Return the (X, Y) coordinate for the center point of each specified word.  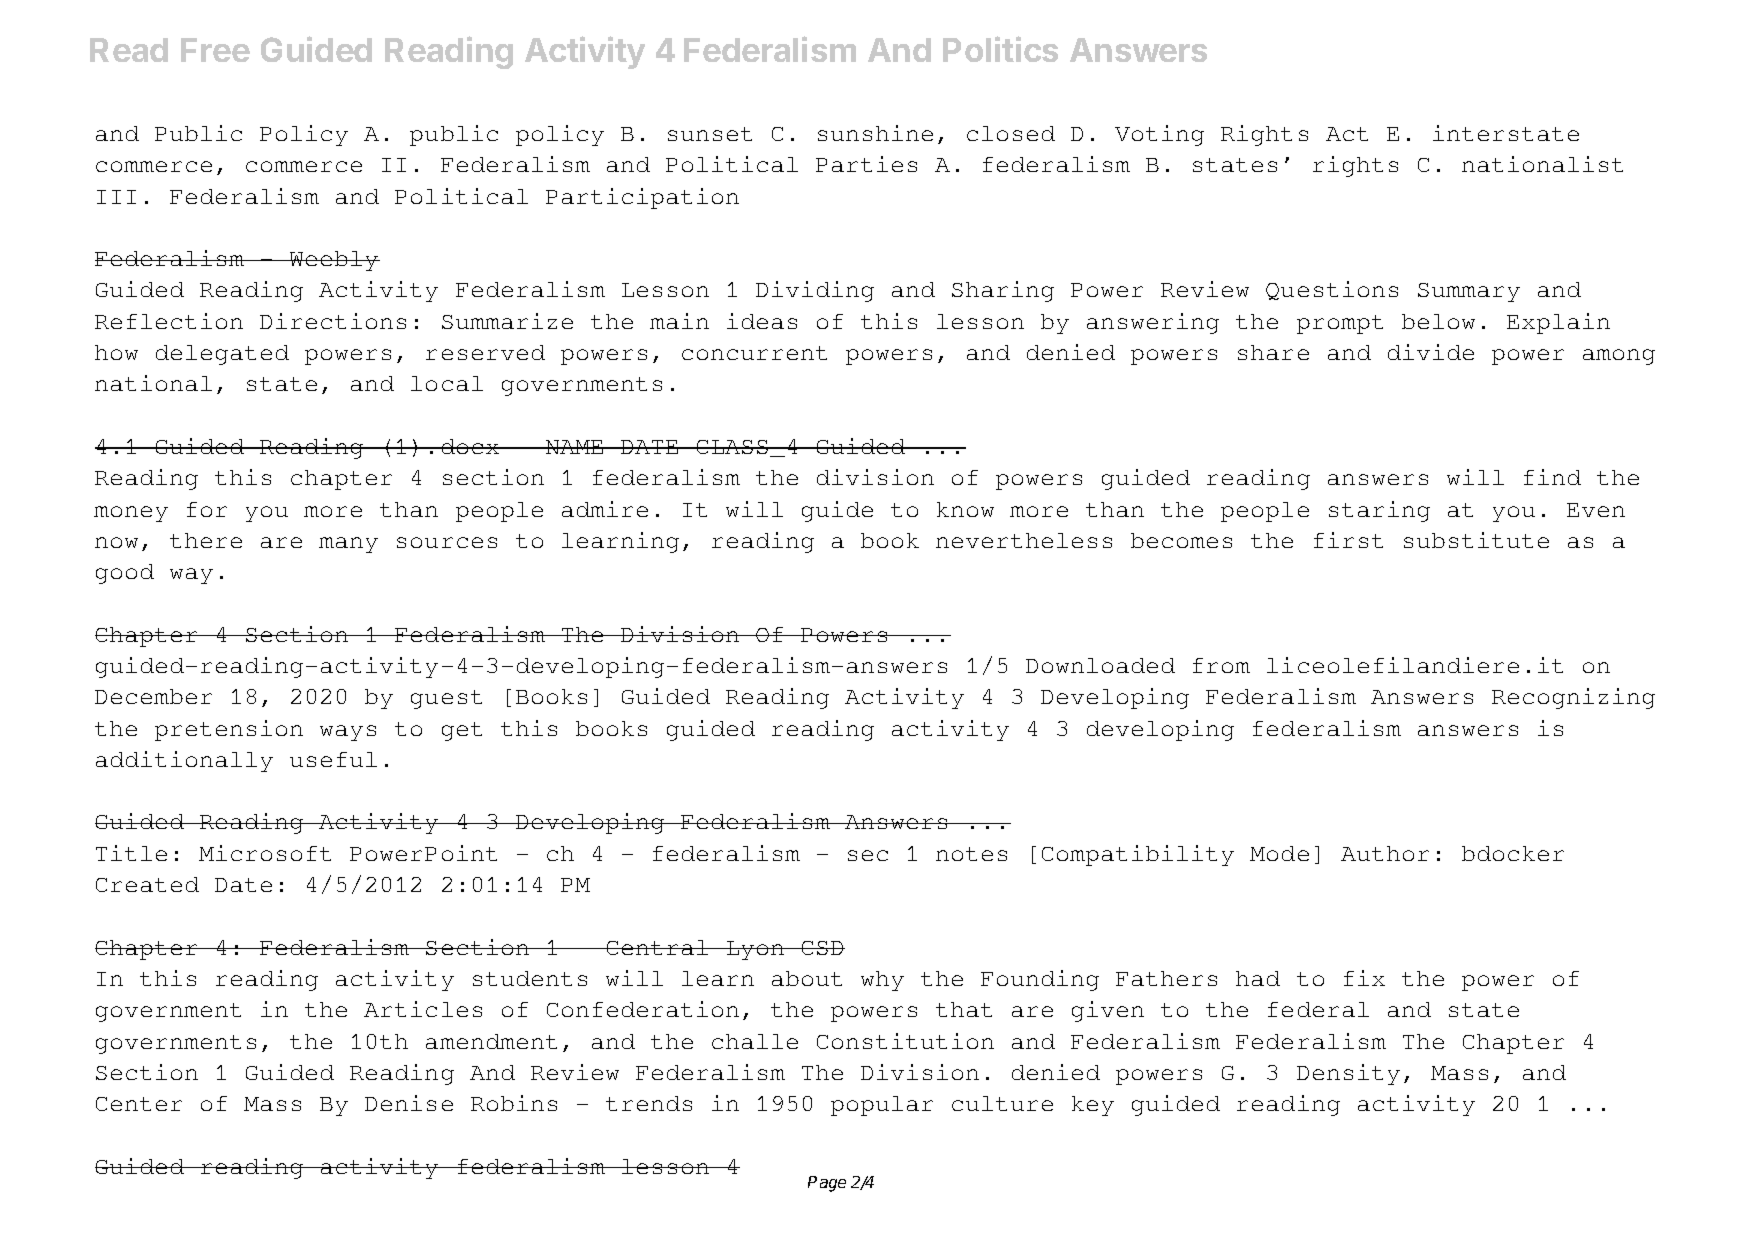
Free (215, 50)
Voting (1159, 135)
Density (1348, 1074)
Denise (409, 1103)
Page (827, 1184)
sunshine (875, 133)
